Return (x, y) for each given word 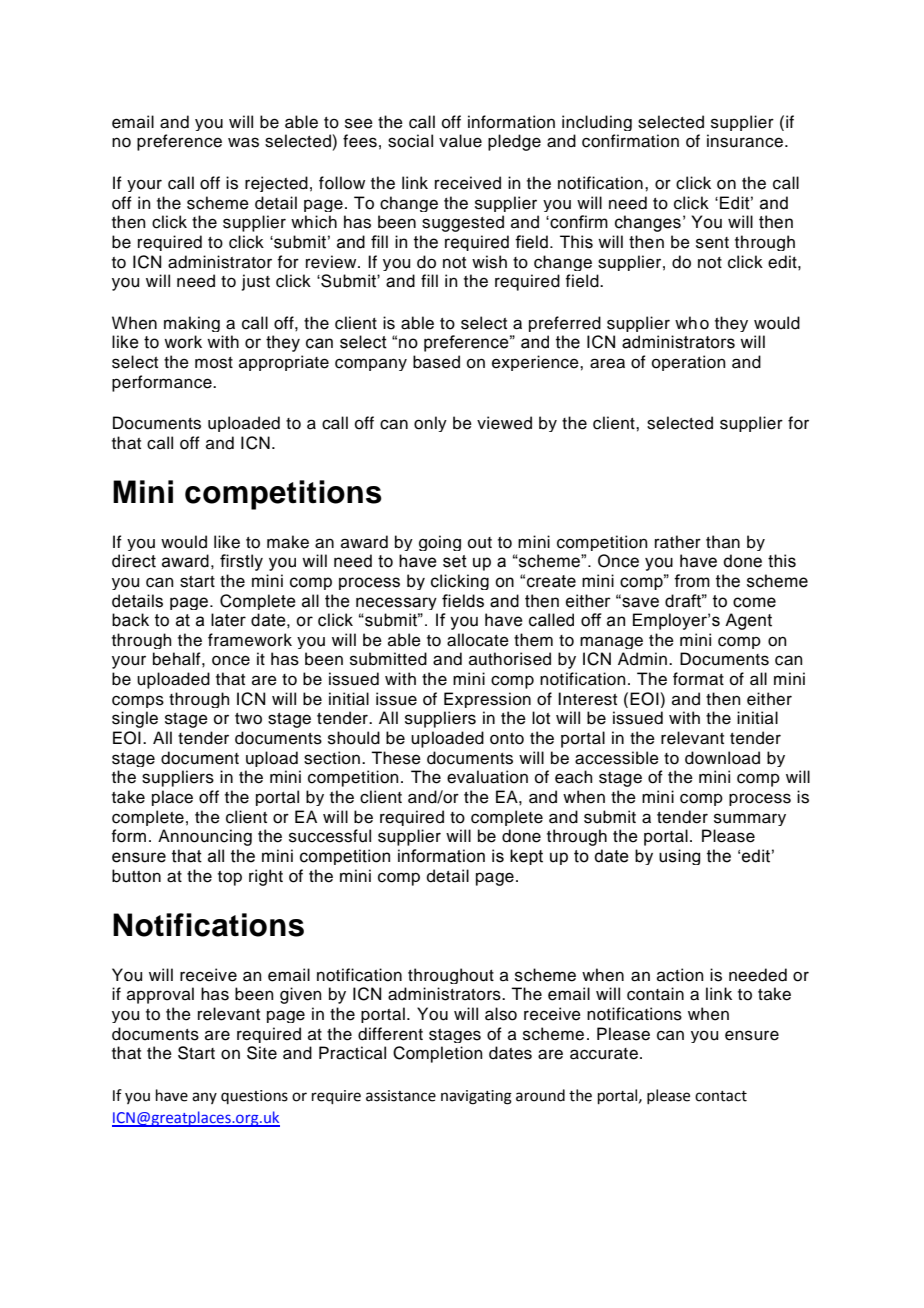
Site (262, 1053)
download (722, 758)
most (214, 363)
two (248, 719)
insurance (745, 141)
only (430, 424)
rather (678, 542)
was (243, 142)
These (396, 758)
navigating (476, 1097)
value (460, 141)
